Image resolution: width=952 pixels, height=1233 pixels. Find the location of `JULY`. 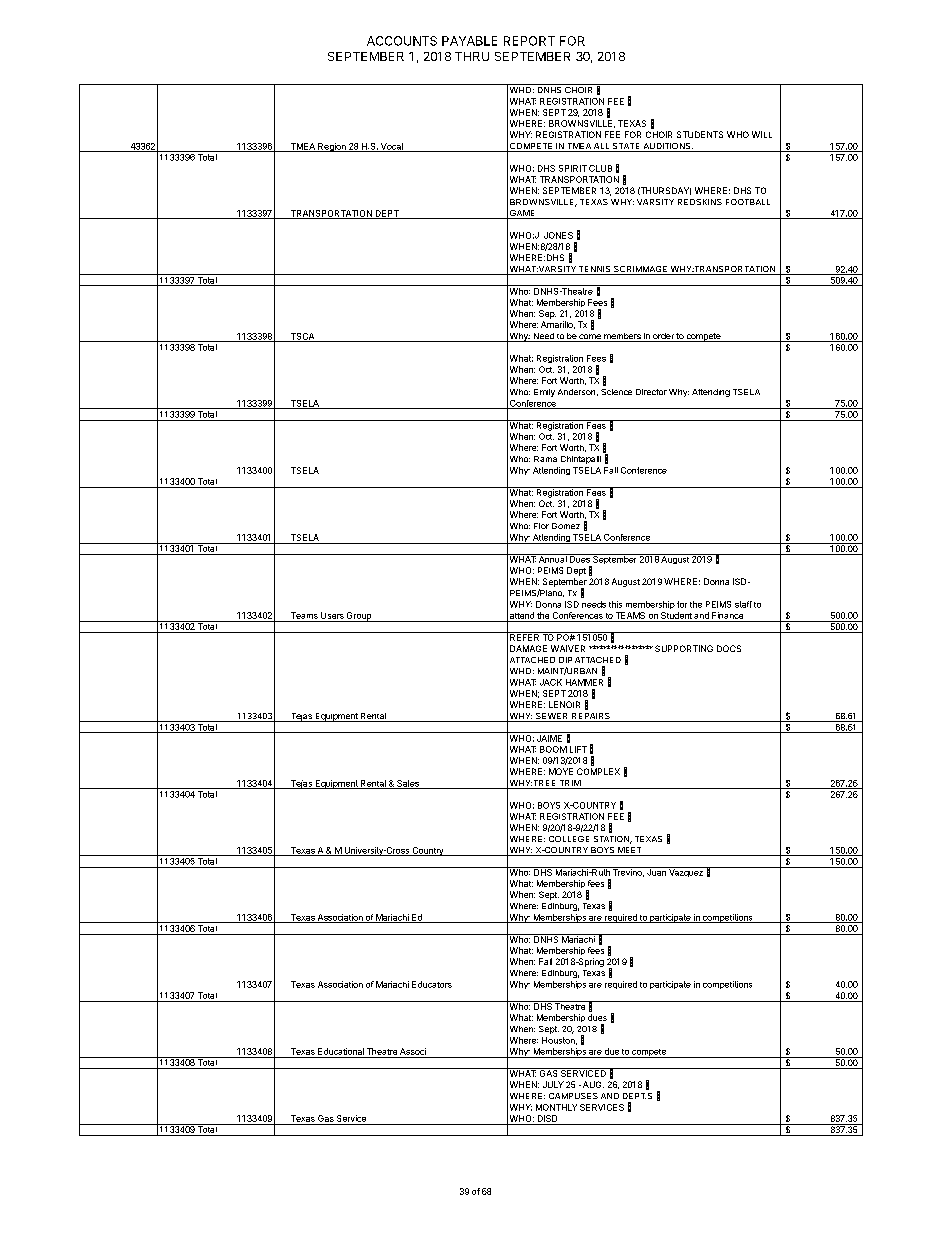

JULY is located at coordinates (553, 1084).
